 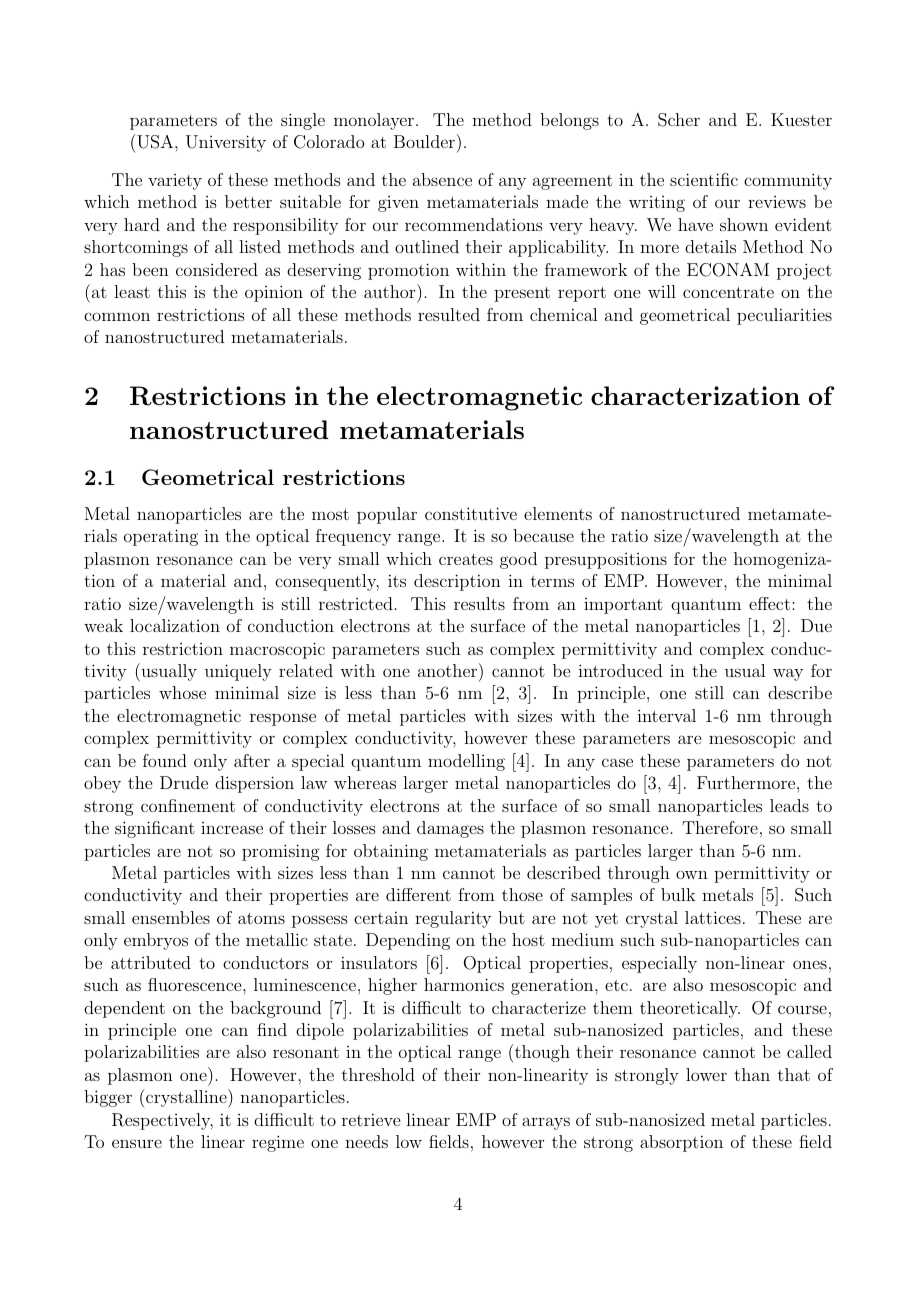 I want to click on most, so click(x=330, y=514).
